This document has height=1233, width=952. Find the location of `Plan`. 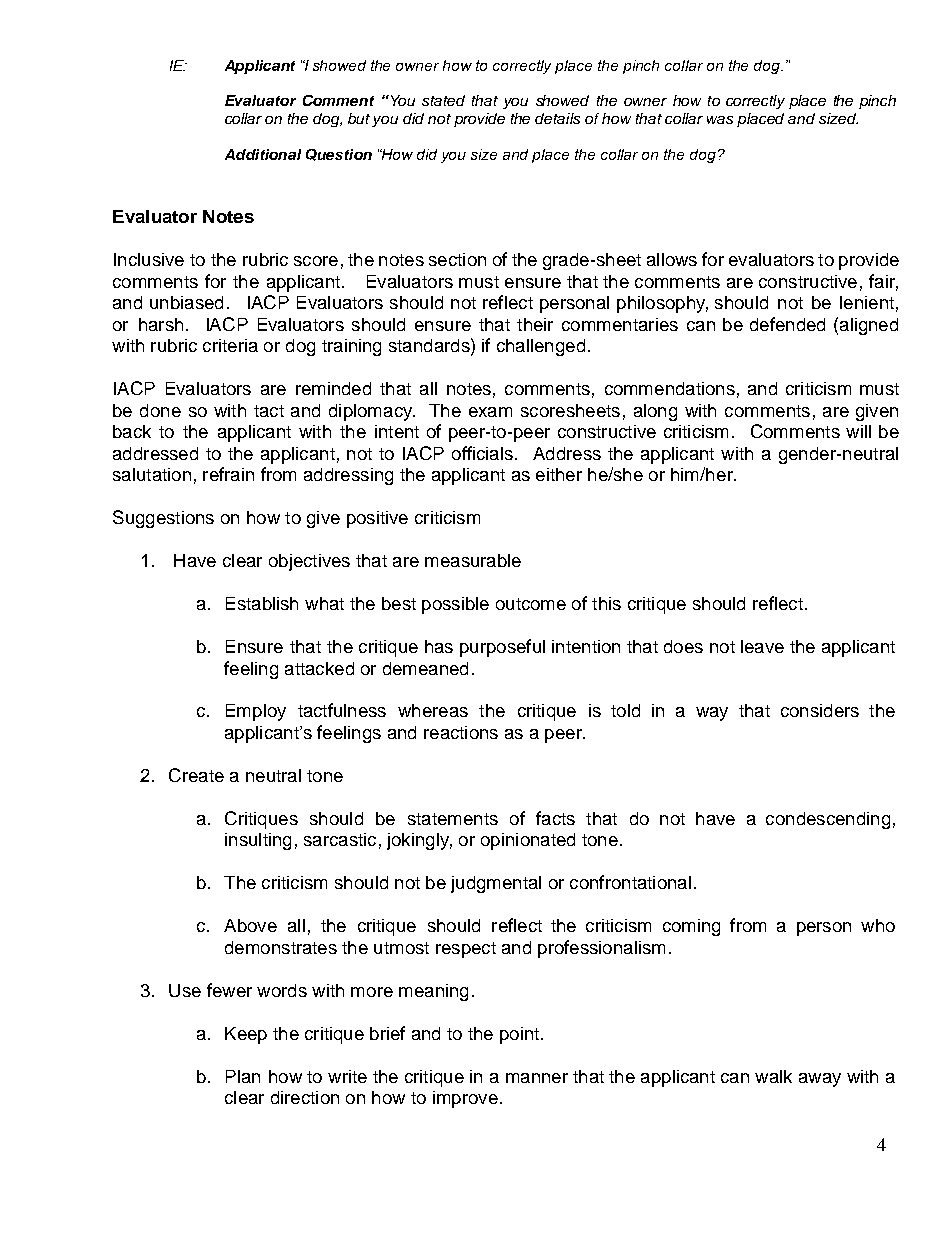

Plan is located at coordinates (243, 1076).
